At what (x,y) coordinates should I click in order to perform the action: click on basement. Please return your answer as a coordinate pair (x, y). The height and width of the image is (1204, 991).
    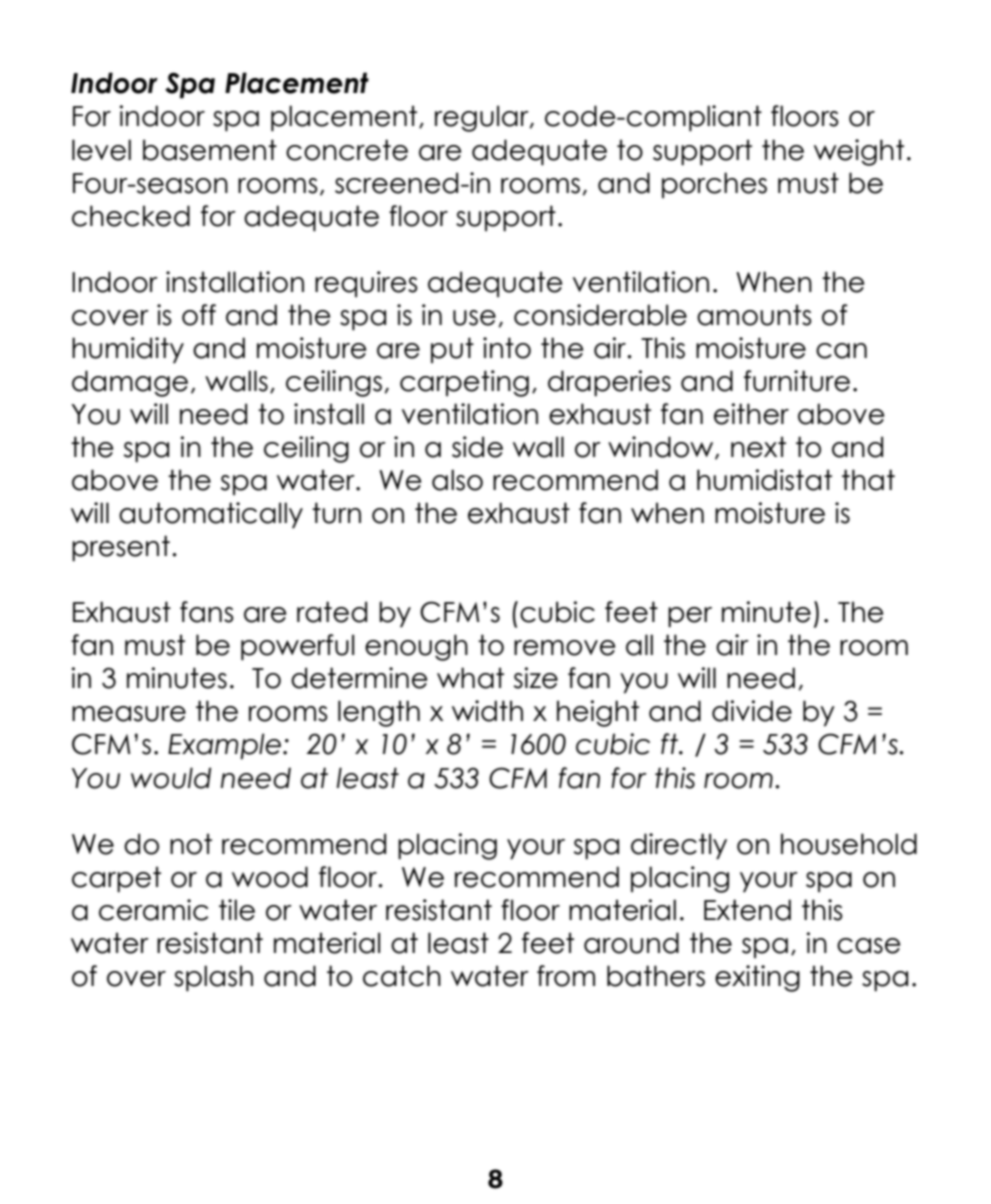
    Looking at the image, I should click on (210, 150).
